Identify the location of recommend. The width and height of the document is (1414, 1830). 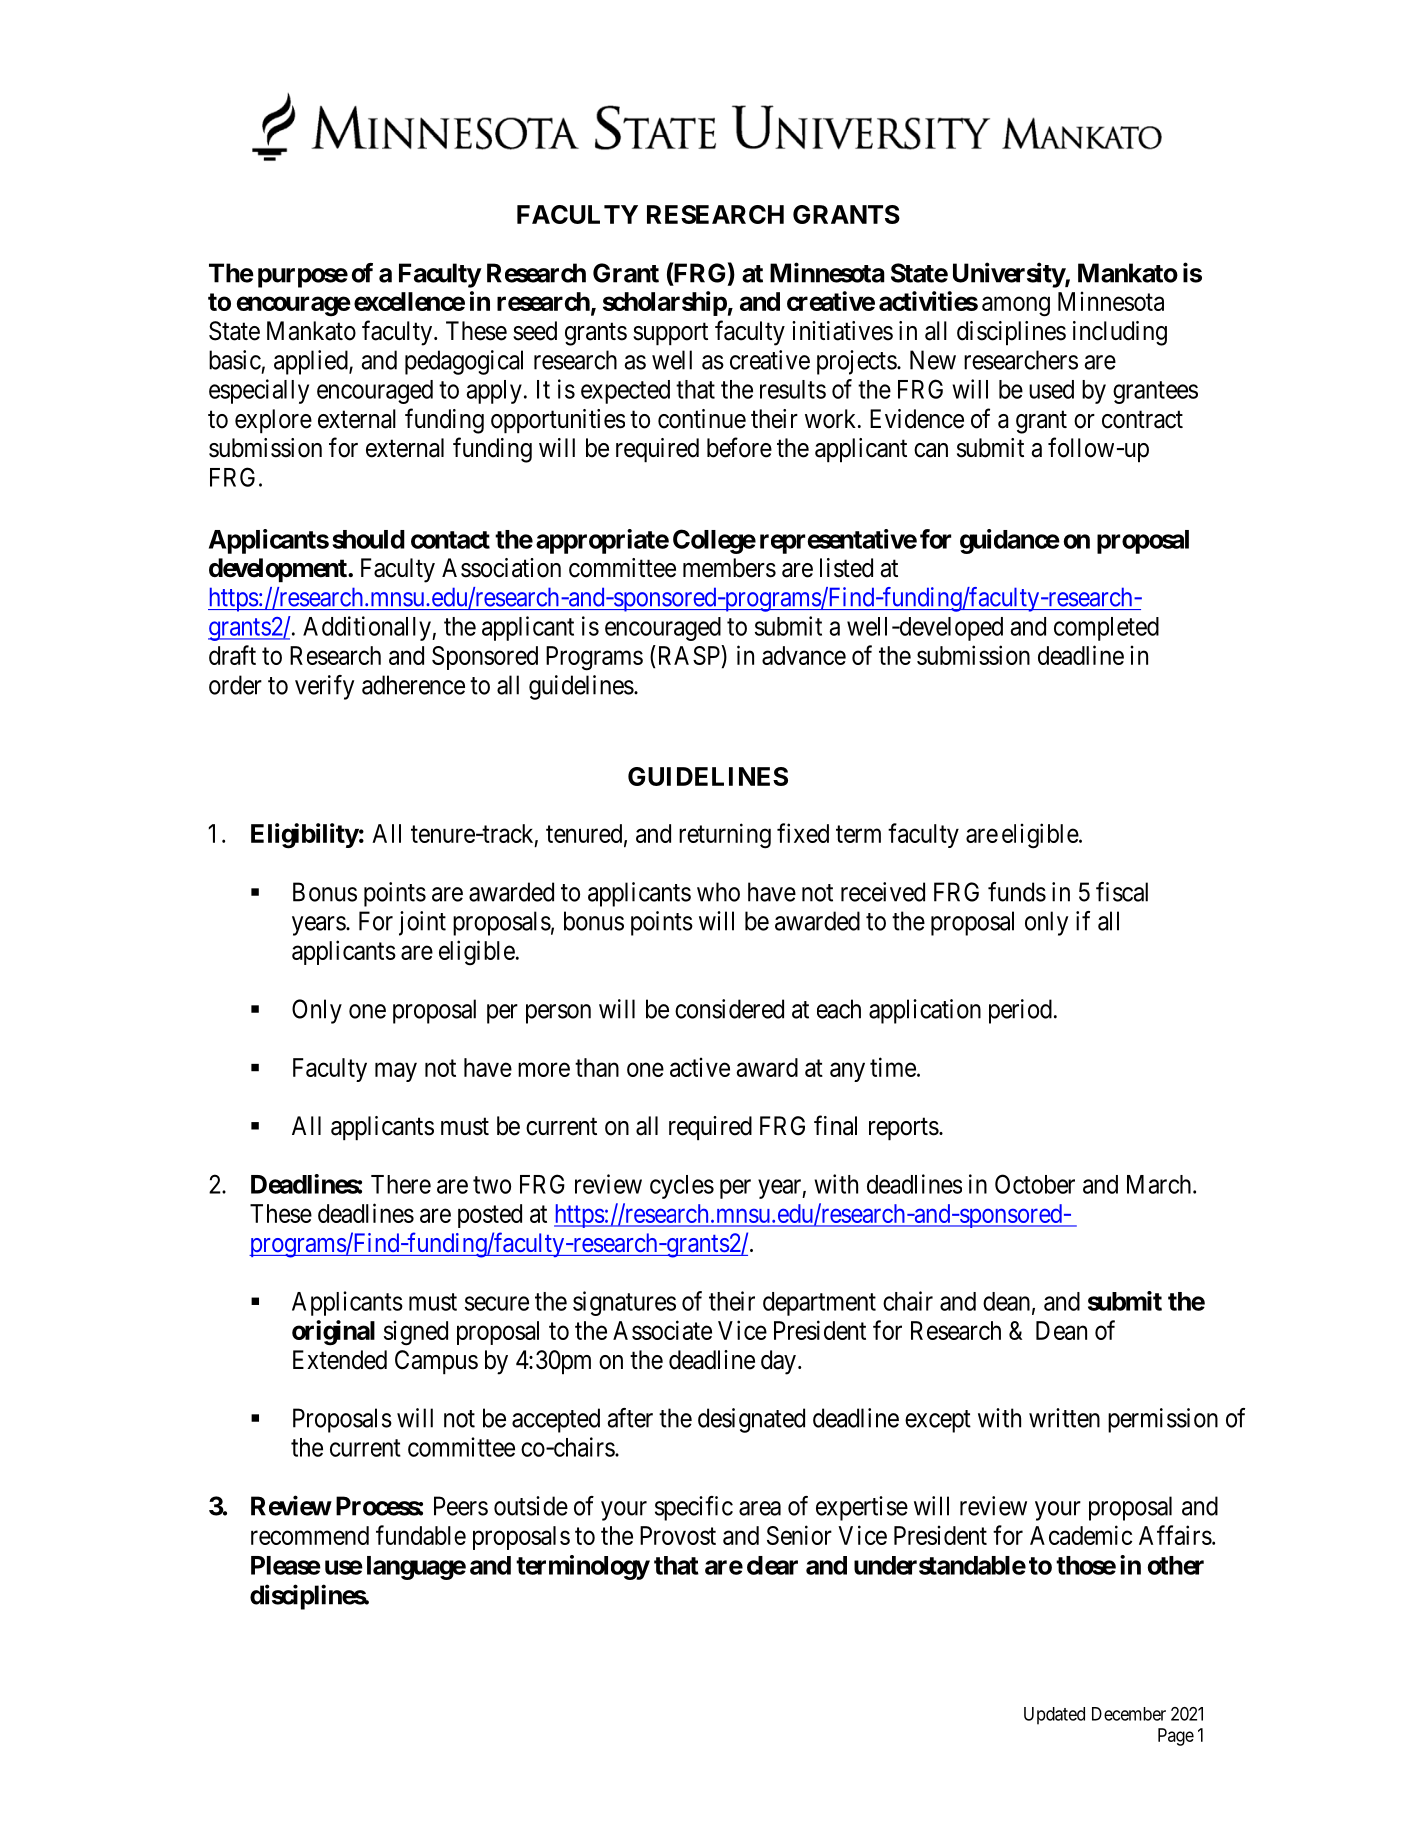
(310, 1535).
